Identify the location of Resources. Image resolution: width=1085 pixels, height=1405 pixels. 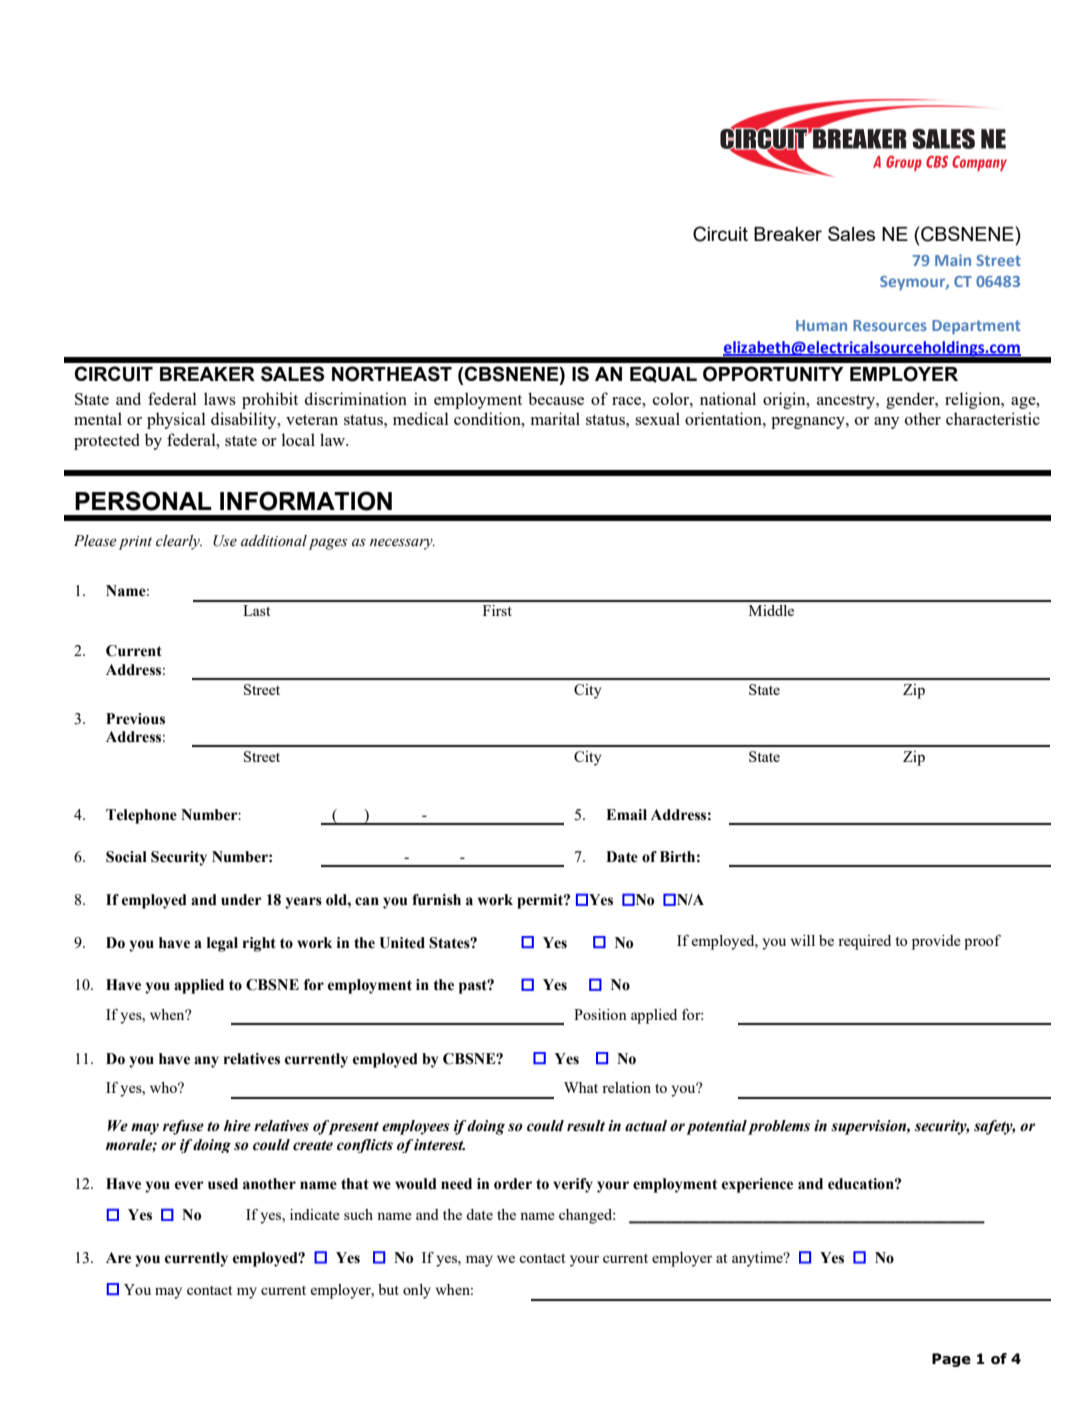
(890, 325).
